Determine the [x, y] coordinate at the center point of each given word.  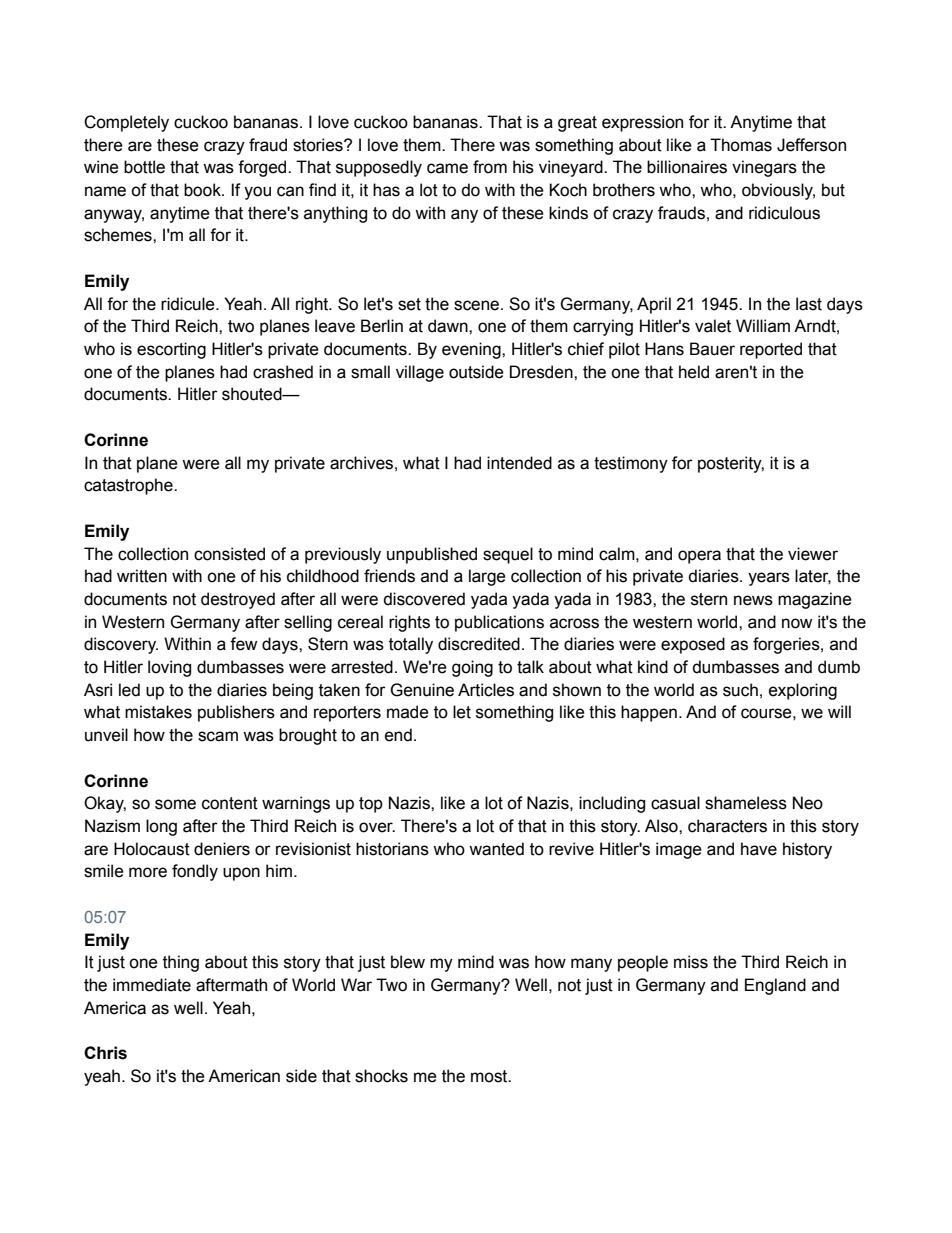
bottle [144, 167]
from [490, 167]
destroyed [238, 600]
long [161, 827]
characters [727, 826]
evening [472, 350]
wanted [496, 849]
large [487, 577]
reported [771, 350]
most [490, 1076]
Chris [105, 1053]
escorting [171, 350]
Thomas [741, 145]
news [753, 600]
